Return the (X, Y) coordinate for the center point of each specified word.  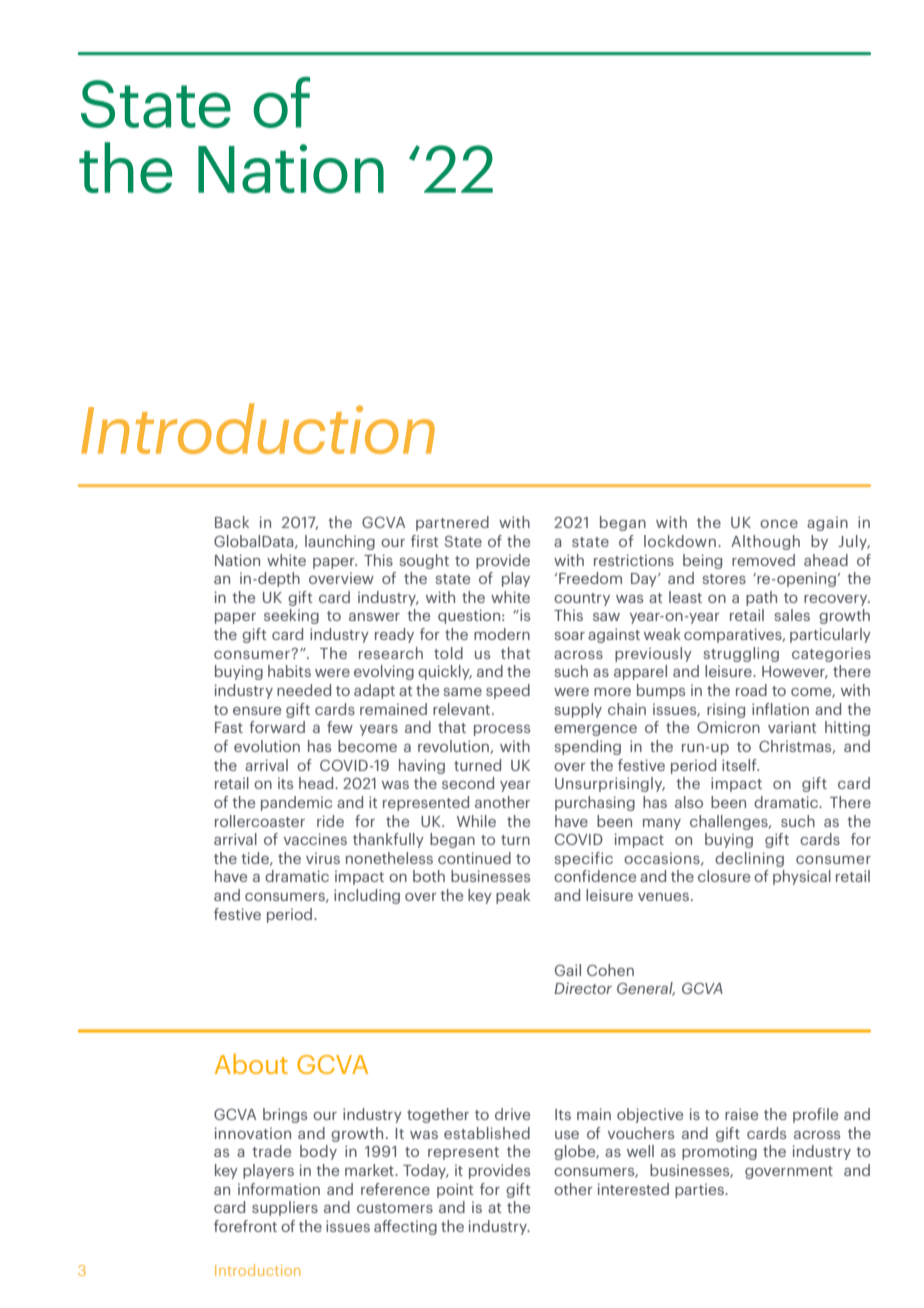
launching (340, 542)
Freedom (590, 578)
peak (513, 896)
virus (323, 858)
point (455, 1190)
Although (765, 542)
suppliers (285, 1208)
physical (802, 877)
